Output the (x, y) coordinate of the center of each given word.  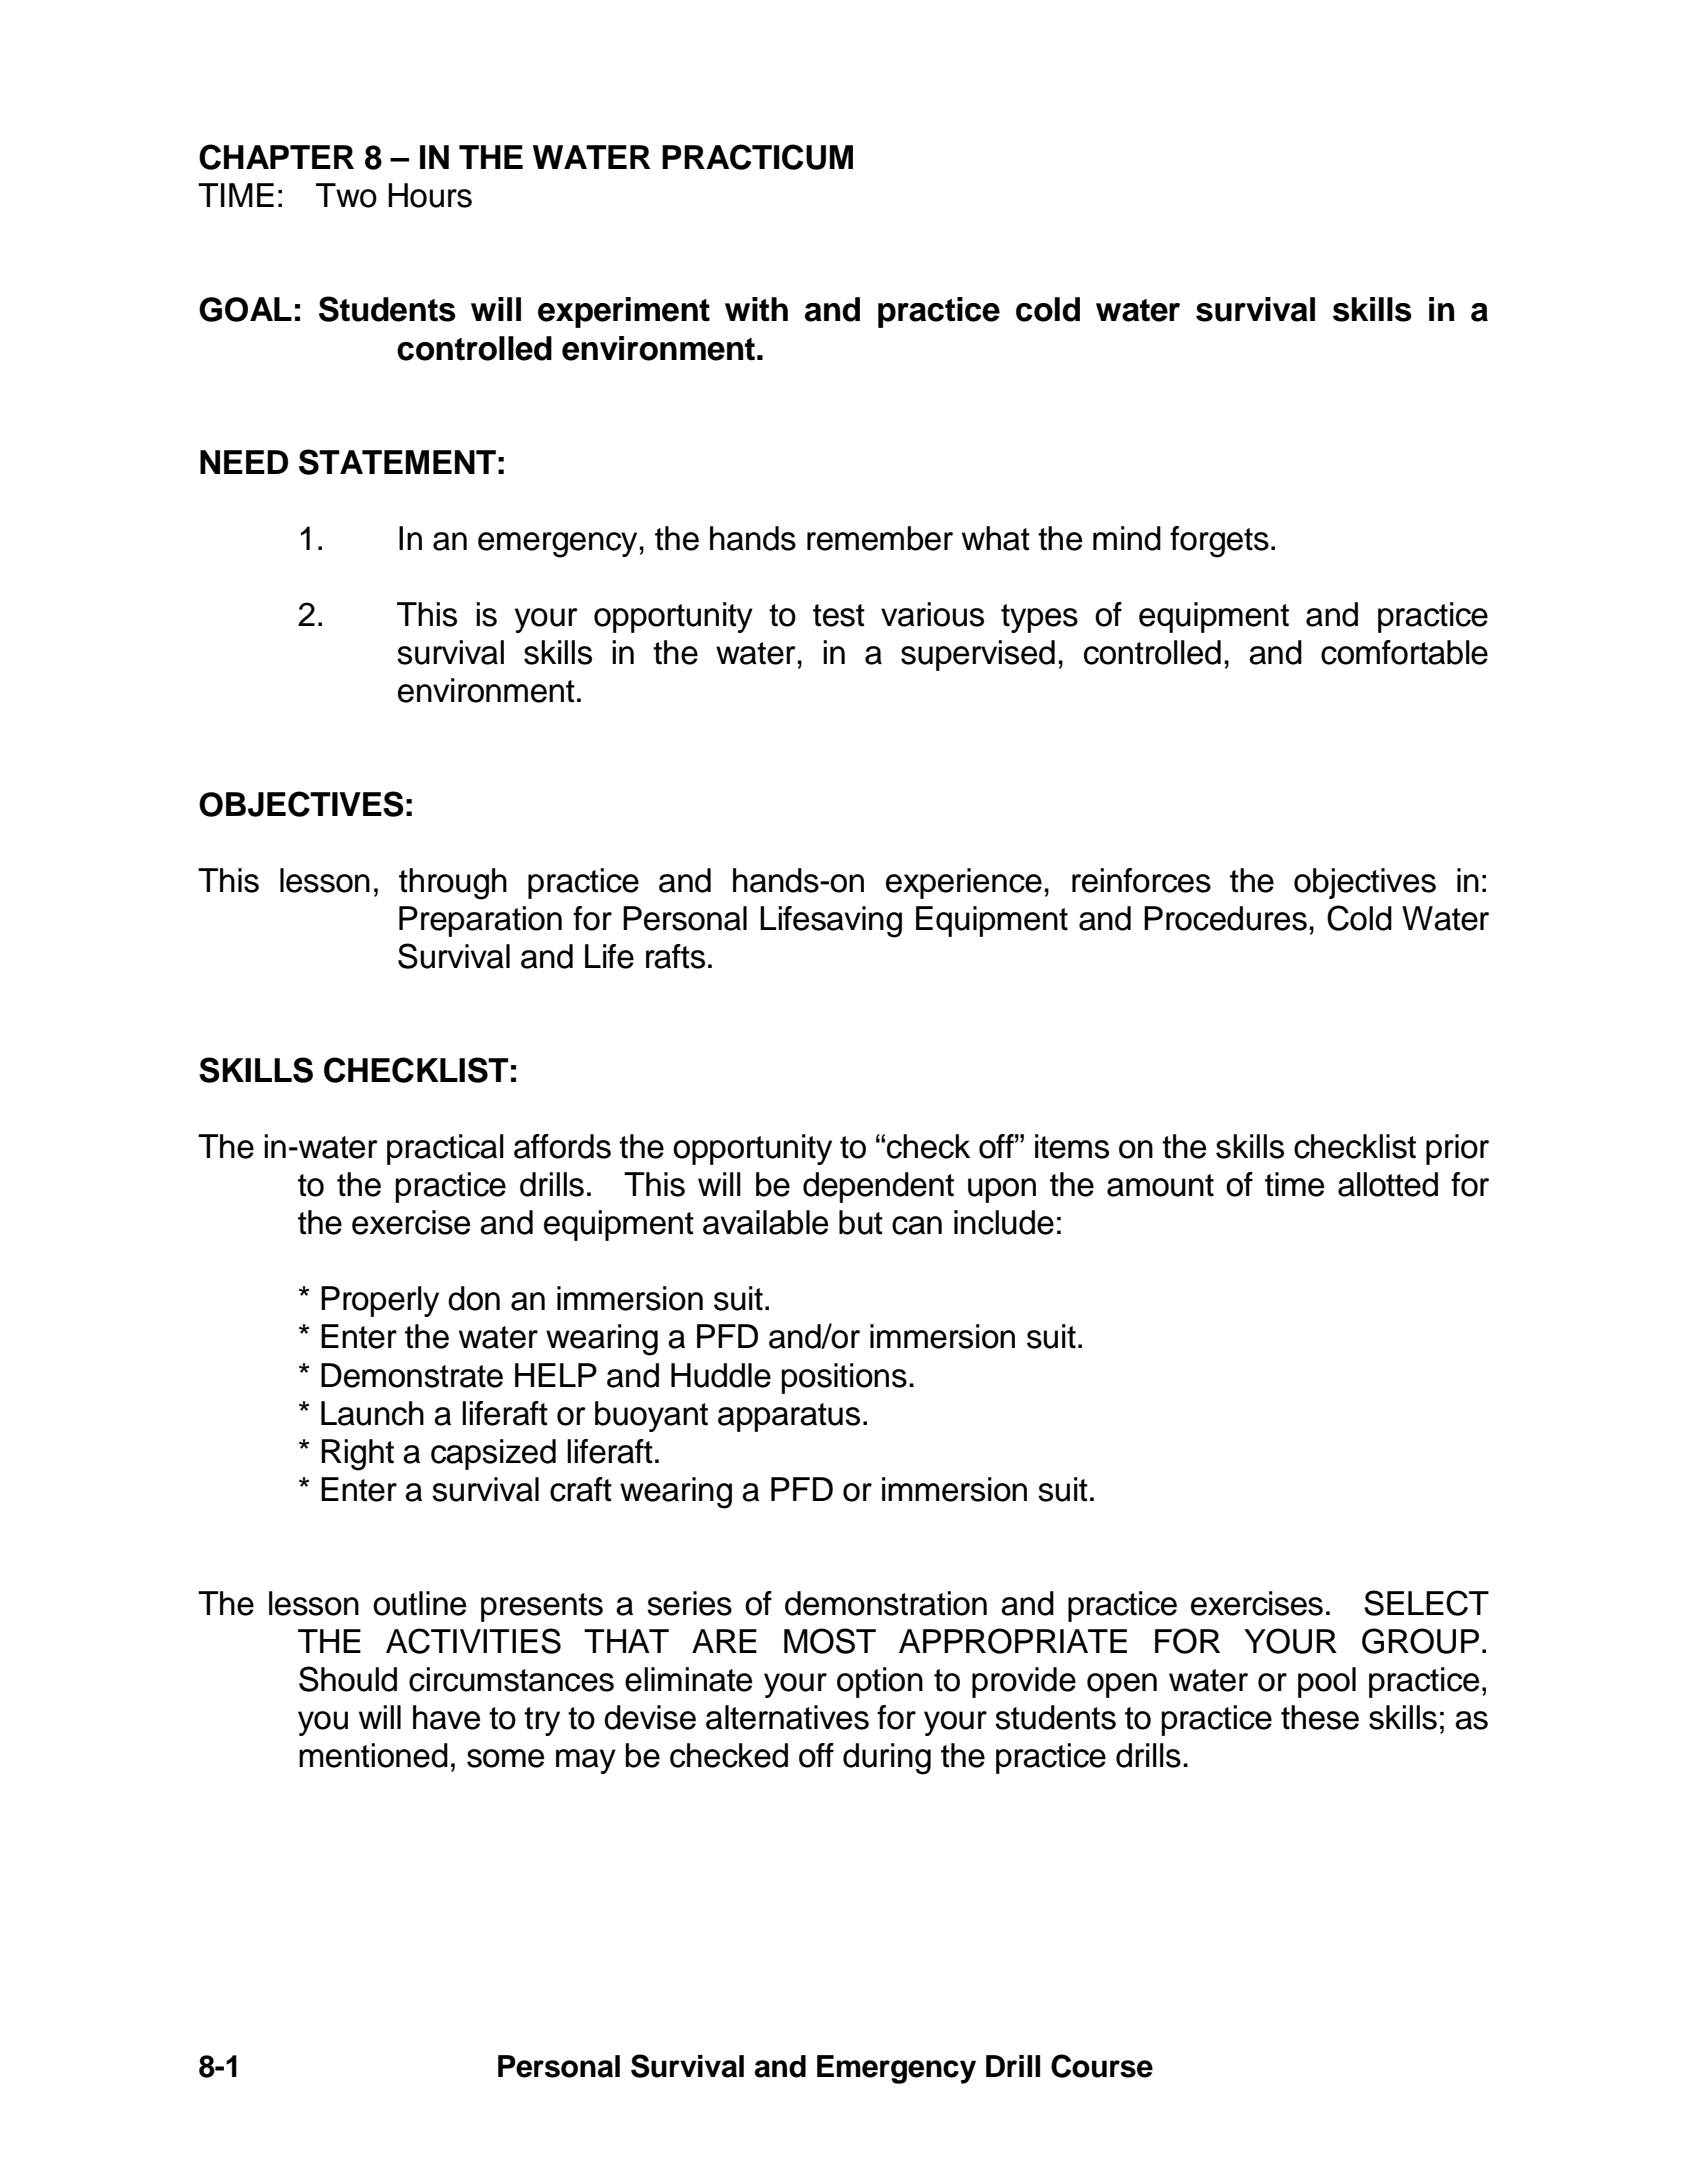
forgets (1219, 542)
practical (445, 1149)
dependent (878, 1187)
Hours (430, 195)
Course (1102, 2066)
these (1320, 1717)
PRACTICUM (757, 157)
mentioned (373, 1755)
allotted (1388, 1184)
